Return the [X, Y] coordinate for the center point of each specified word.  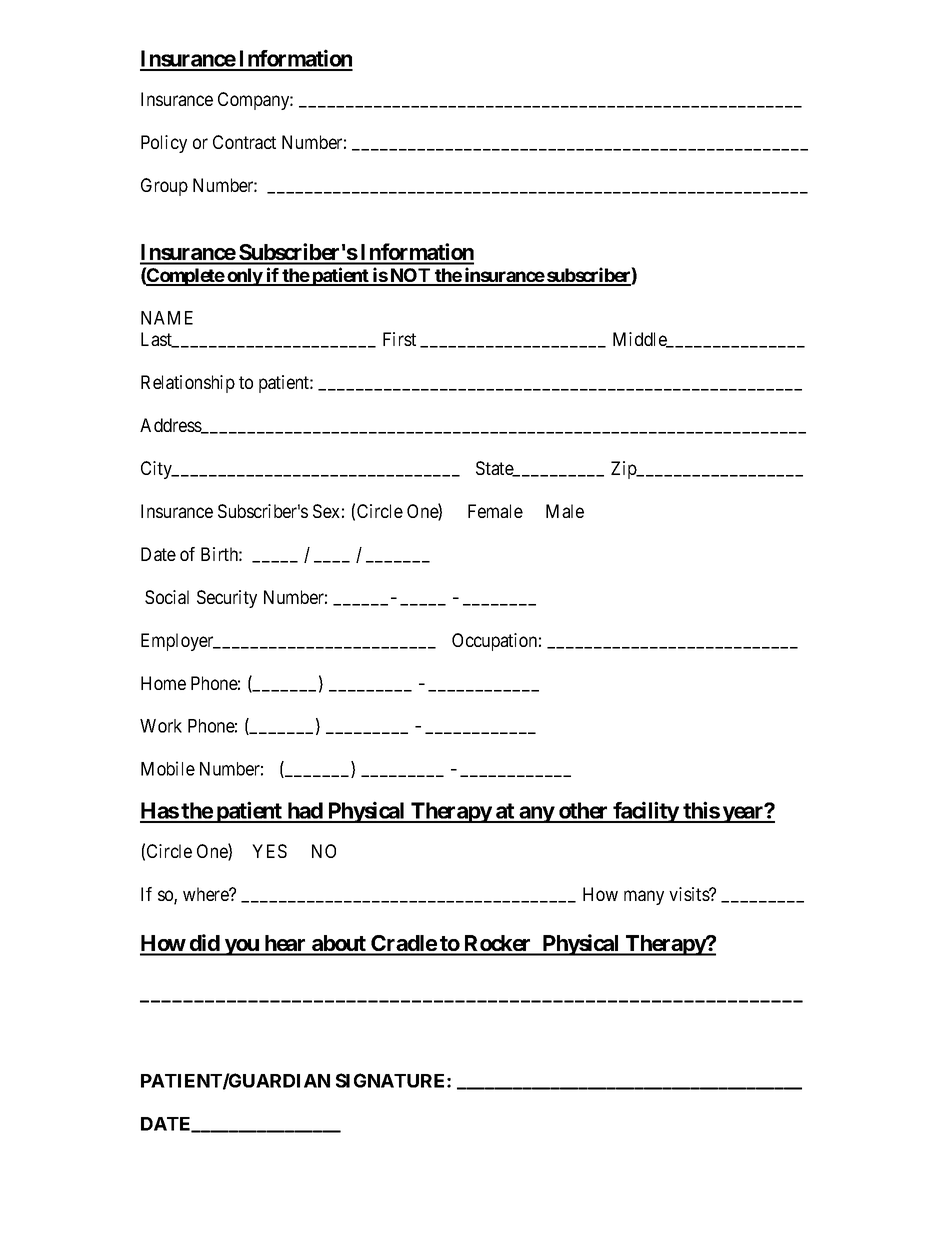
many [644, 897]
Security [227, 599]
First [399, 339]
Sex [326, 511]
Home [163, 683]
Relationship [188, 384]
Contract [244, 142]
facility [646, 812]
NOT [410, 276]
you [242, 947]
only [244, 277]
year [743, 814]
